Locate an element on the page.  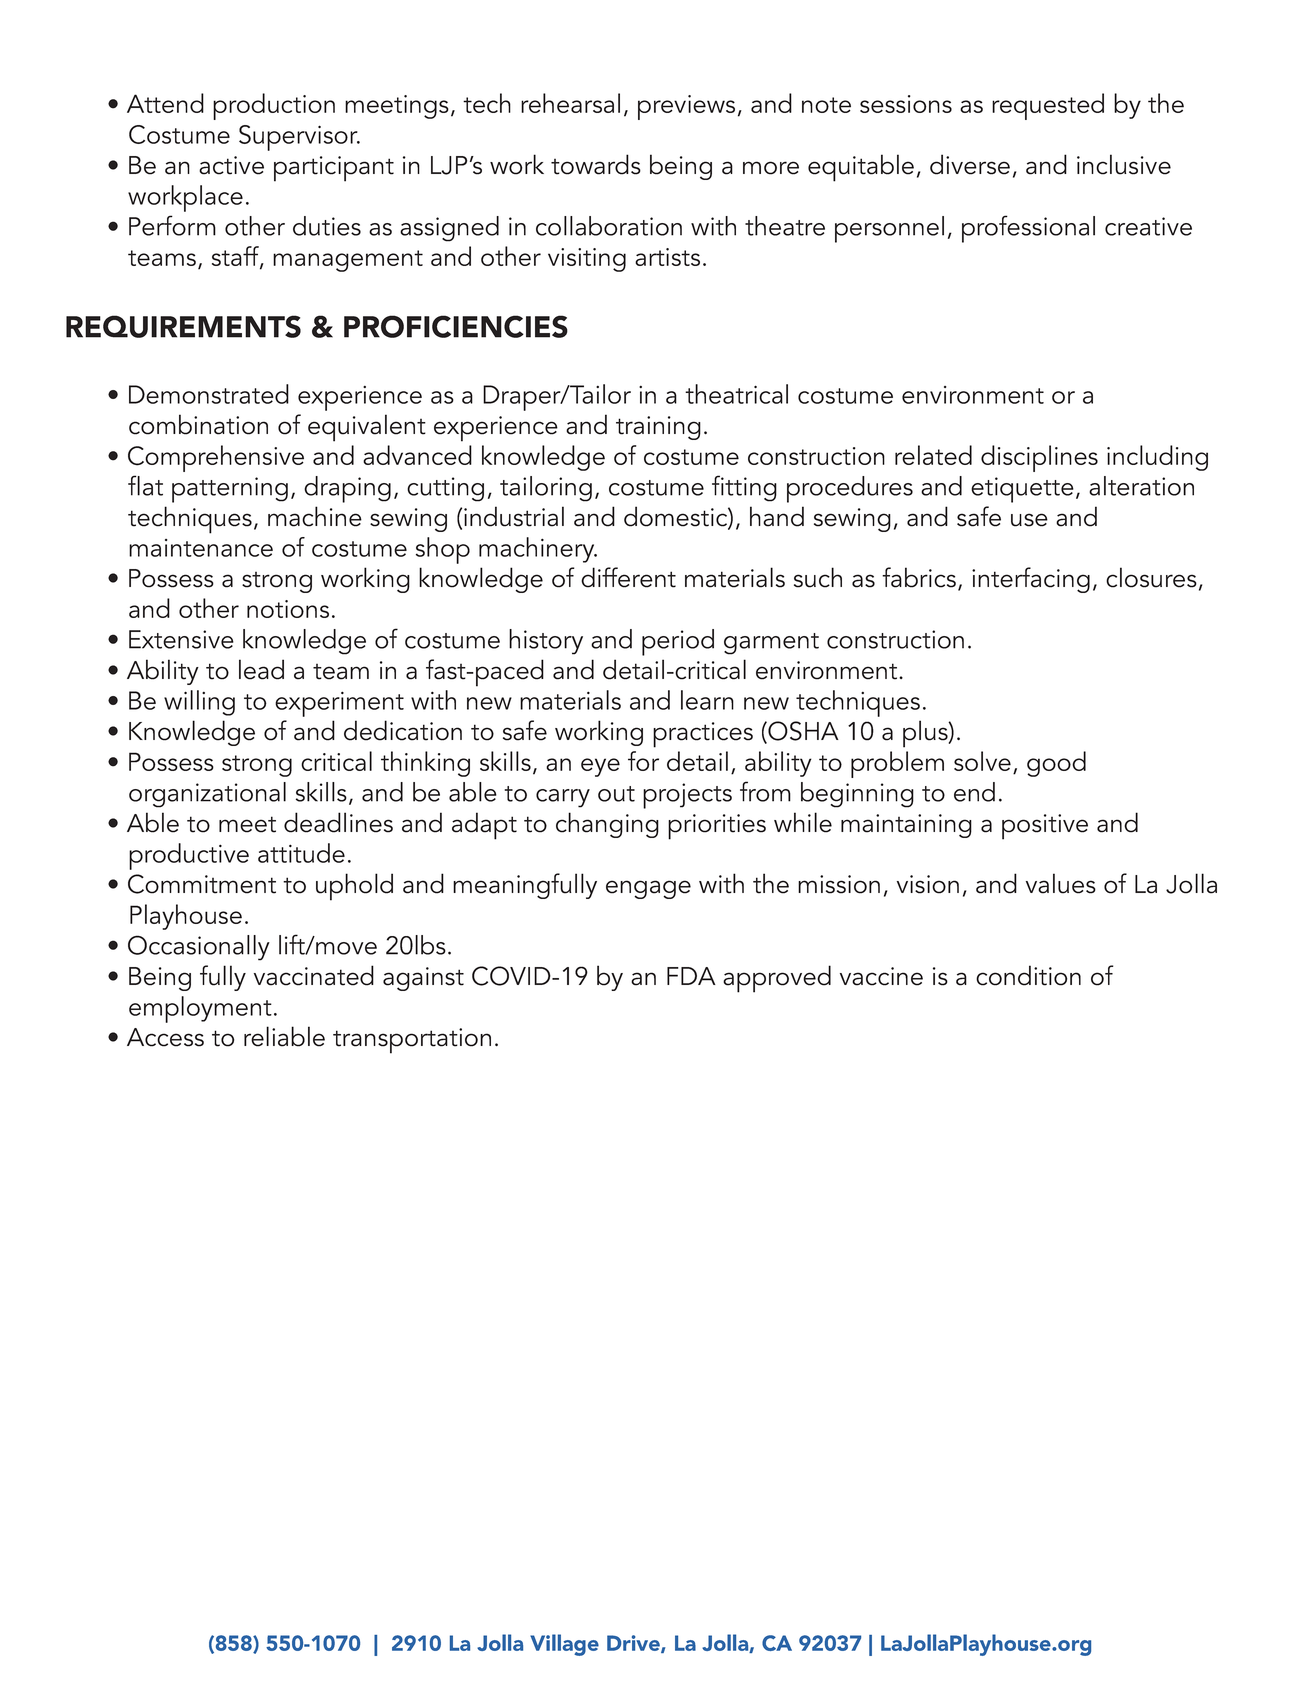
Village is located at coordinates (564, 1645).
